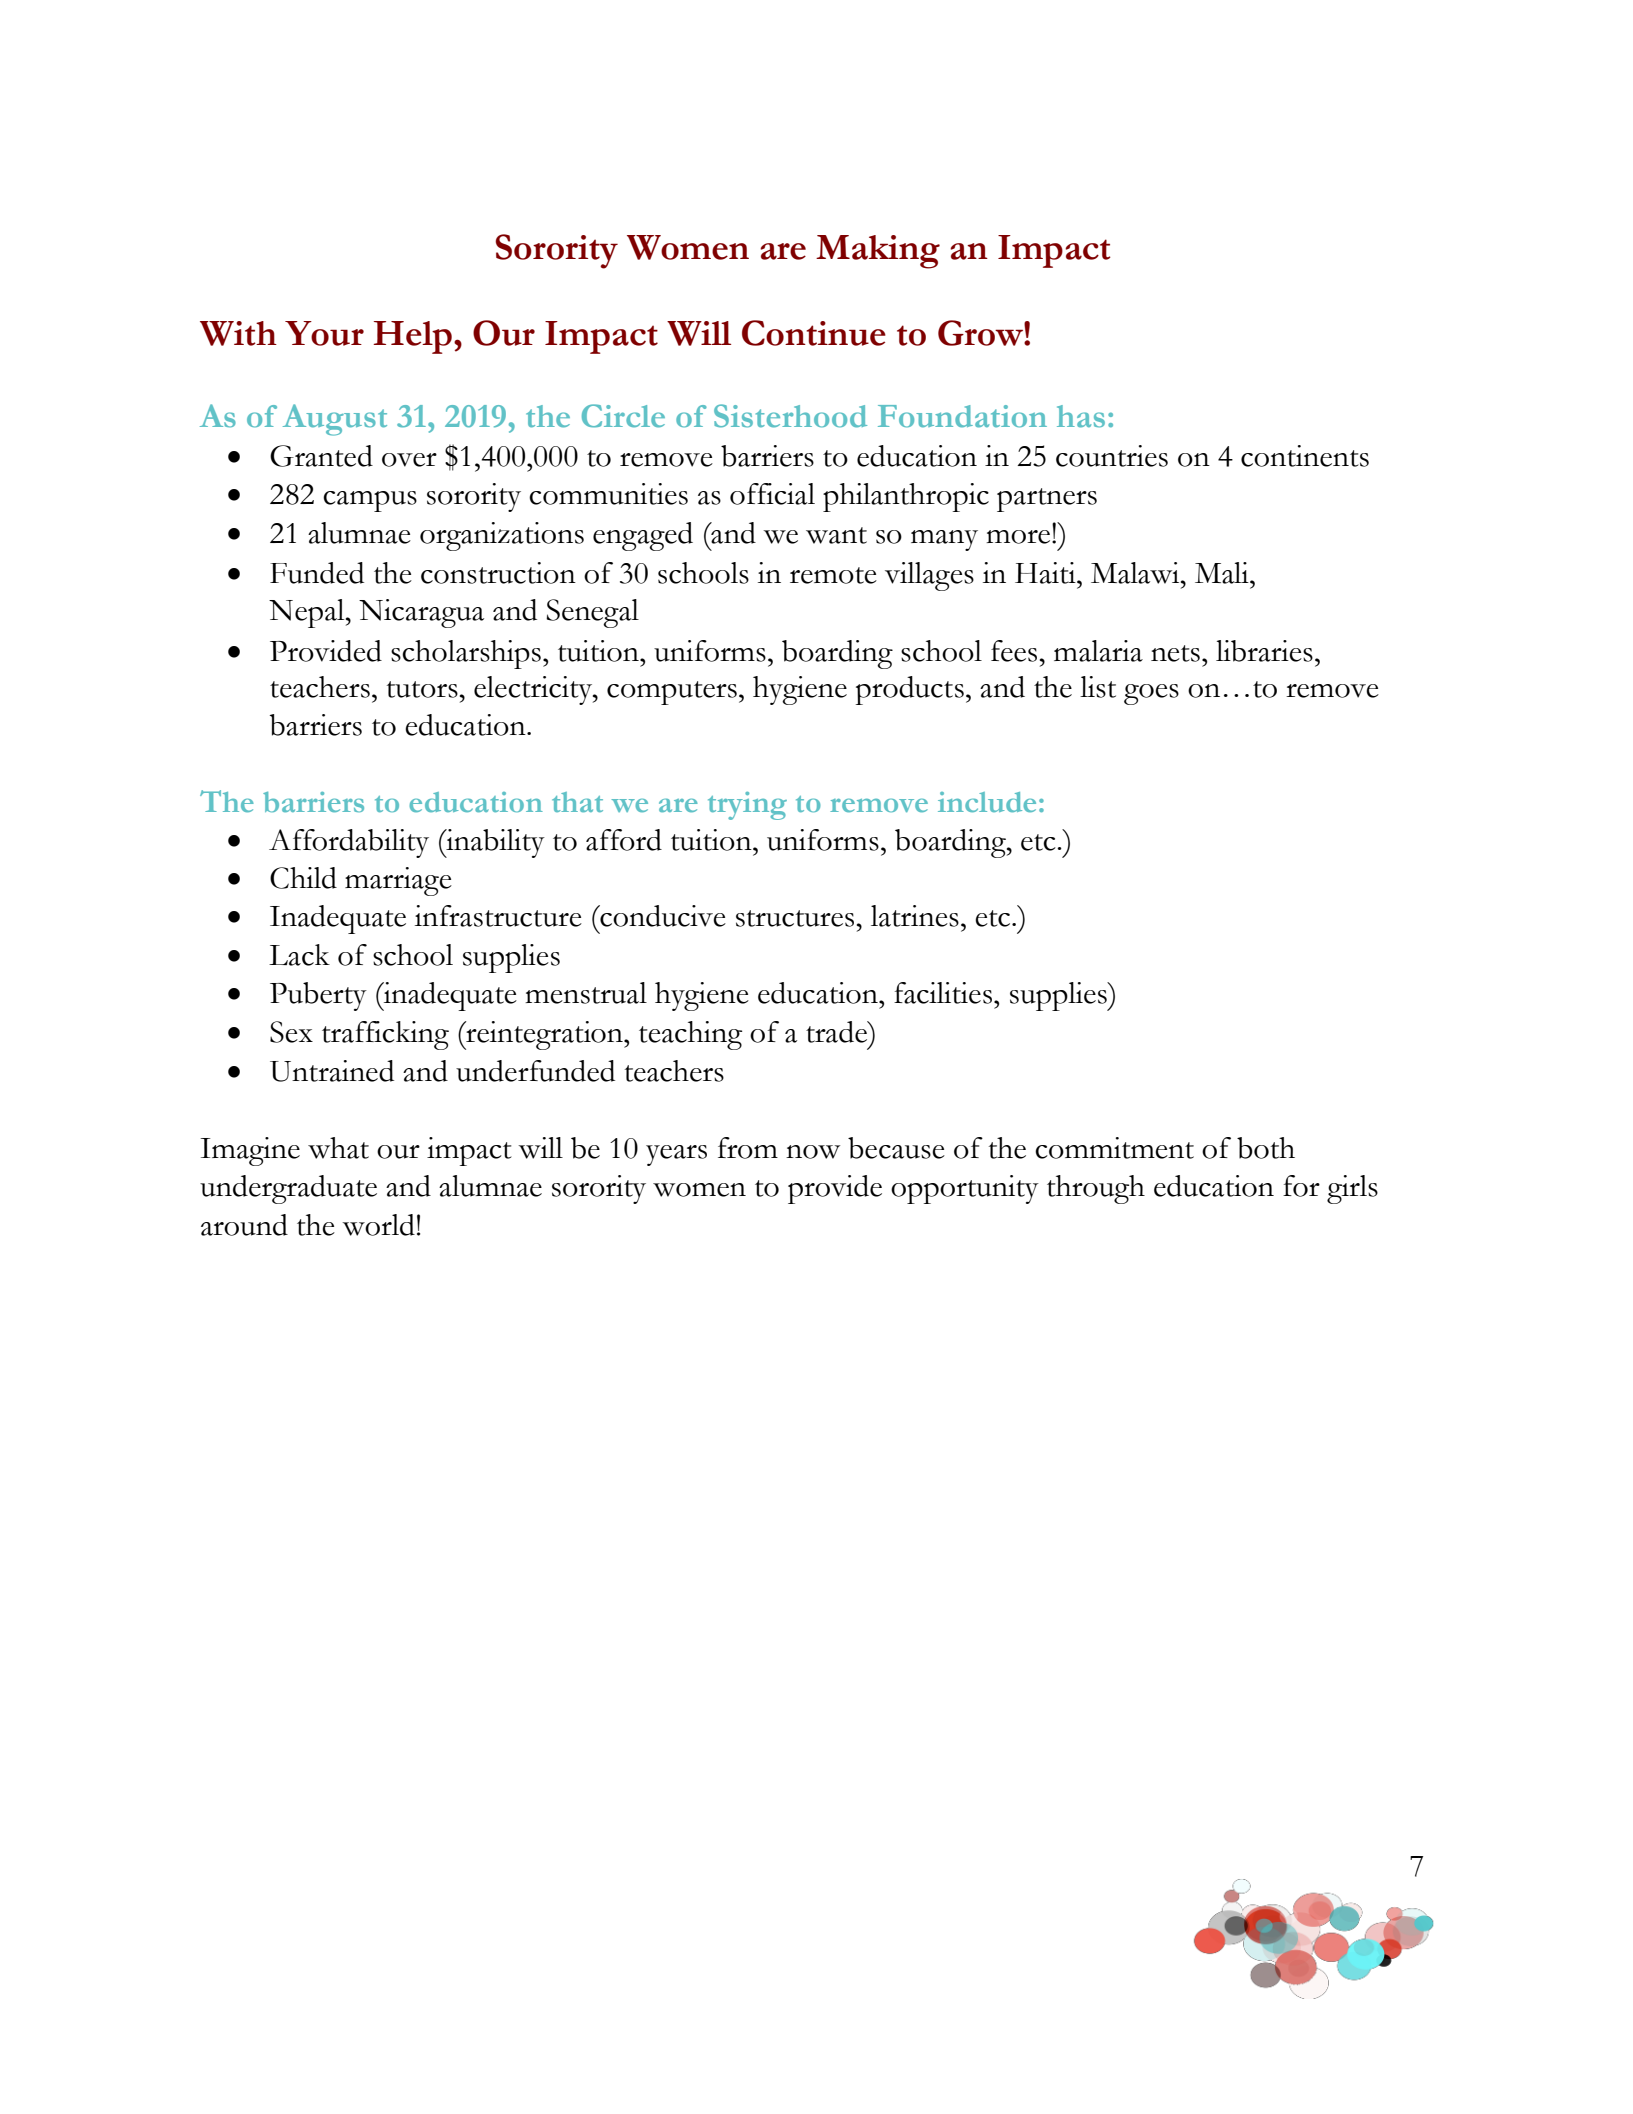 This image has height=2114, width=1633. Describe the element at coordinates (1223, 573) in the image. I see `Mali` at that location.
